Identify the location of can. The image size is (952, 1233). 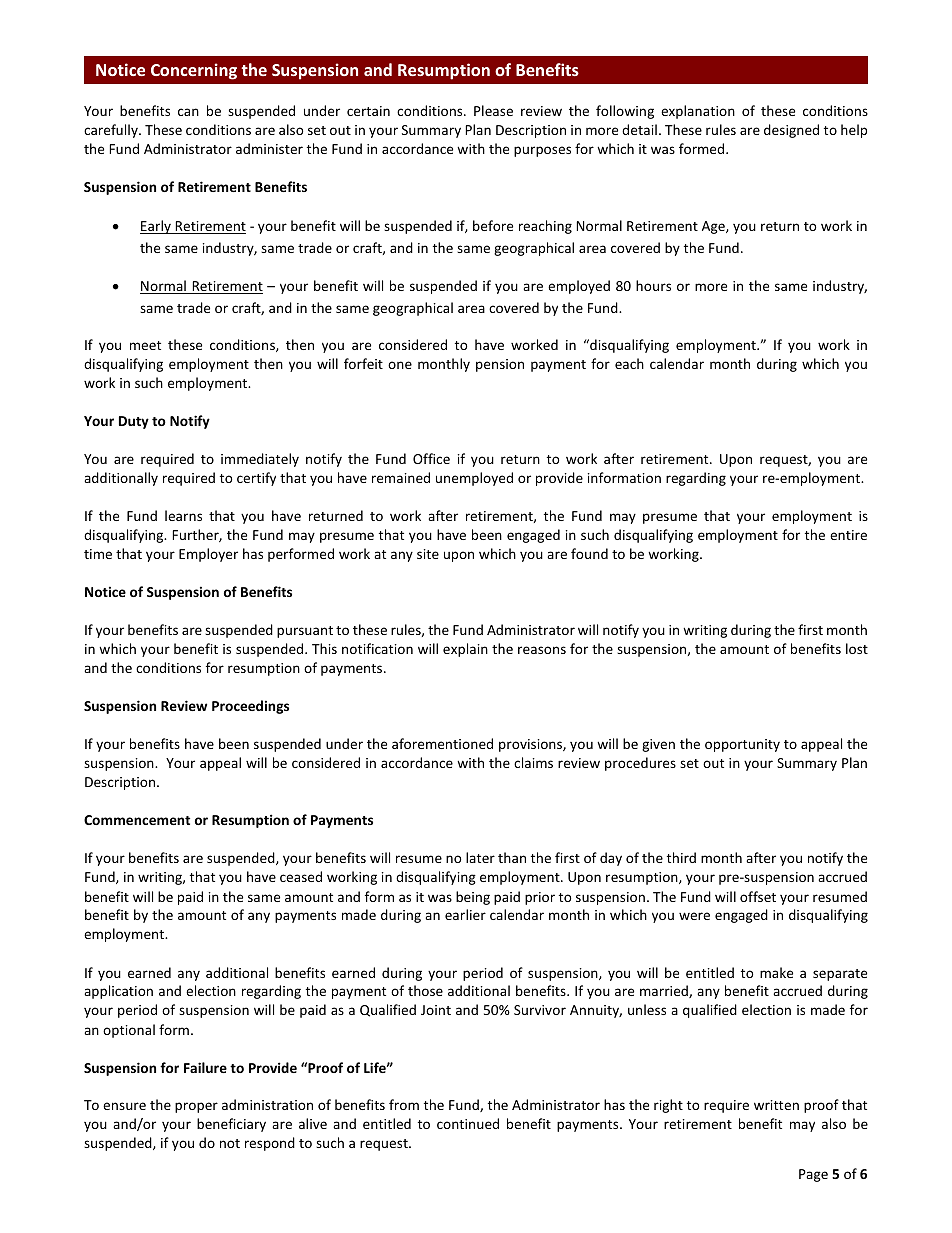
(188, 112).
